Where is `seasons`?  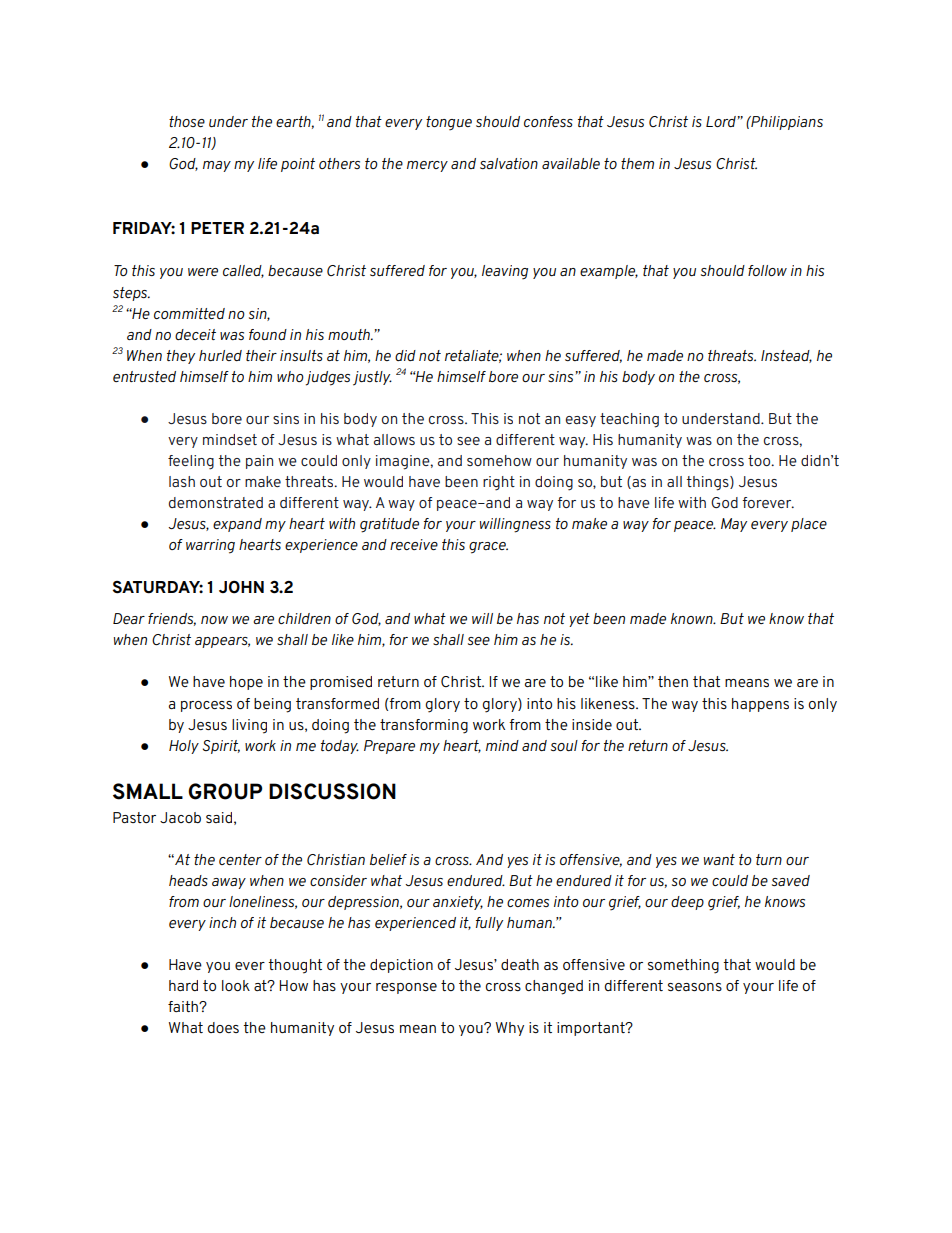
seasons is located at coordinates (695, 987).
